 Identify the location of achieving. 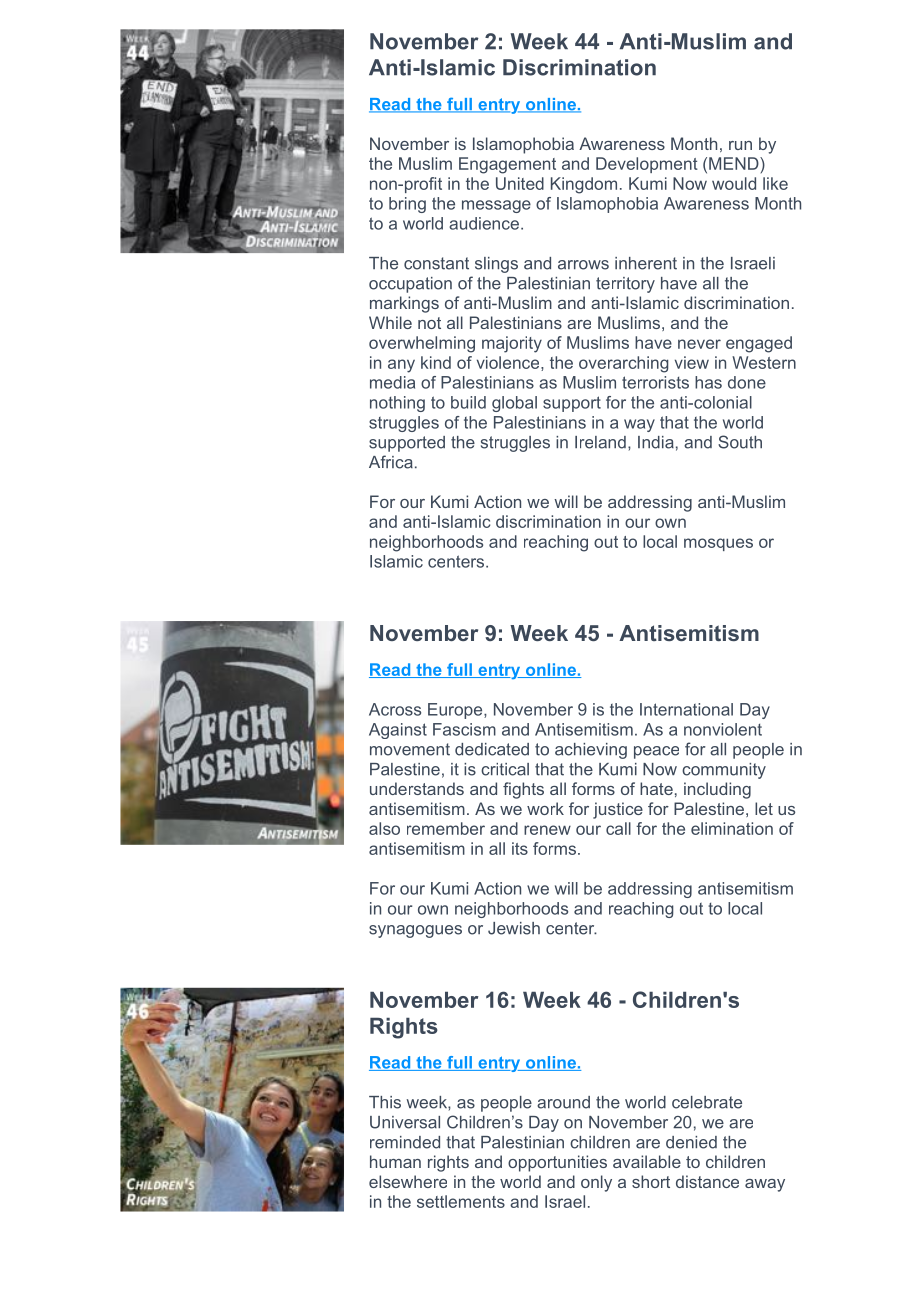
(591, 751).
